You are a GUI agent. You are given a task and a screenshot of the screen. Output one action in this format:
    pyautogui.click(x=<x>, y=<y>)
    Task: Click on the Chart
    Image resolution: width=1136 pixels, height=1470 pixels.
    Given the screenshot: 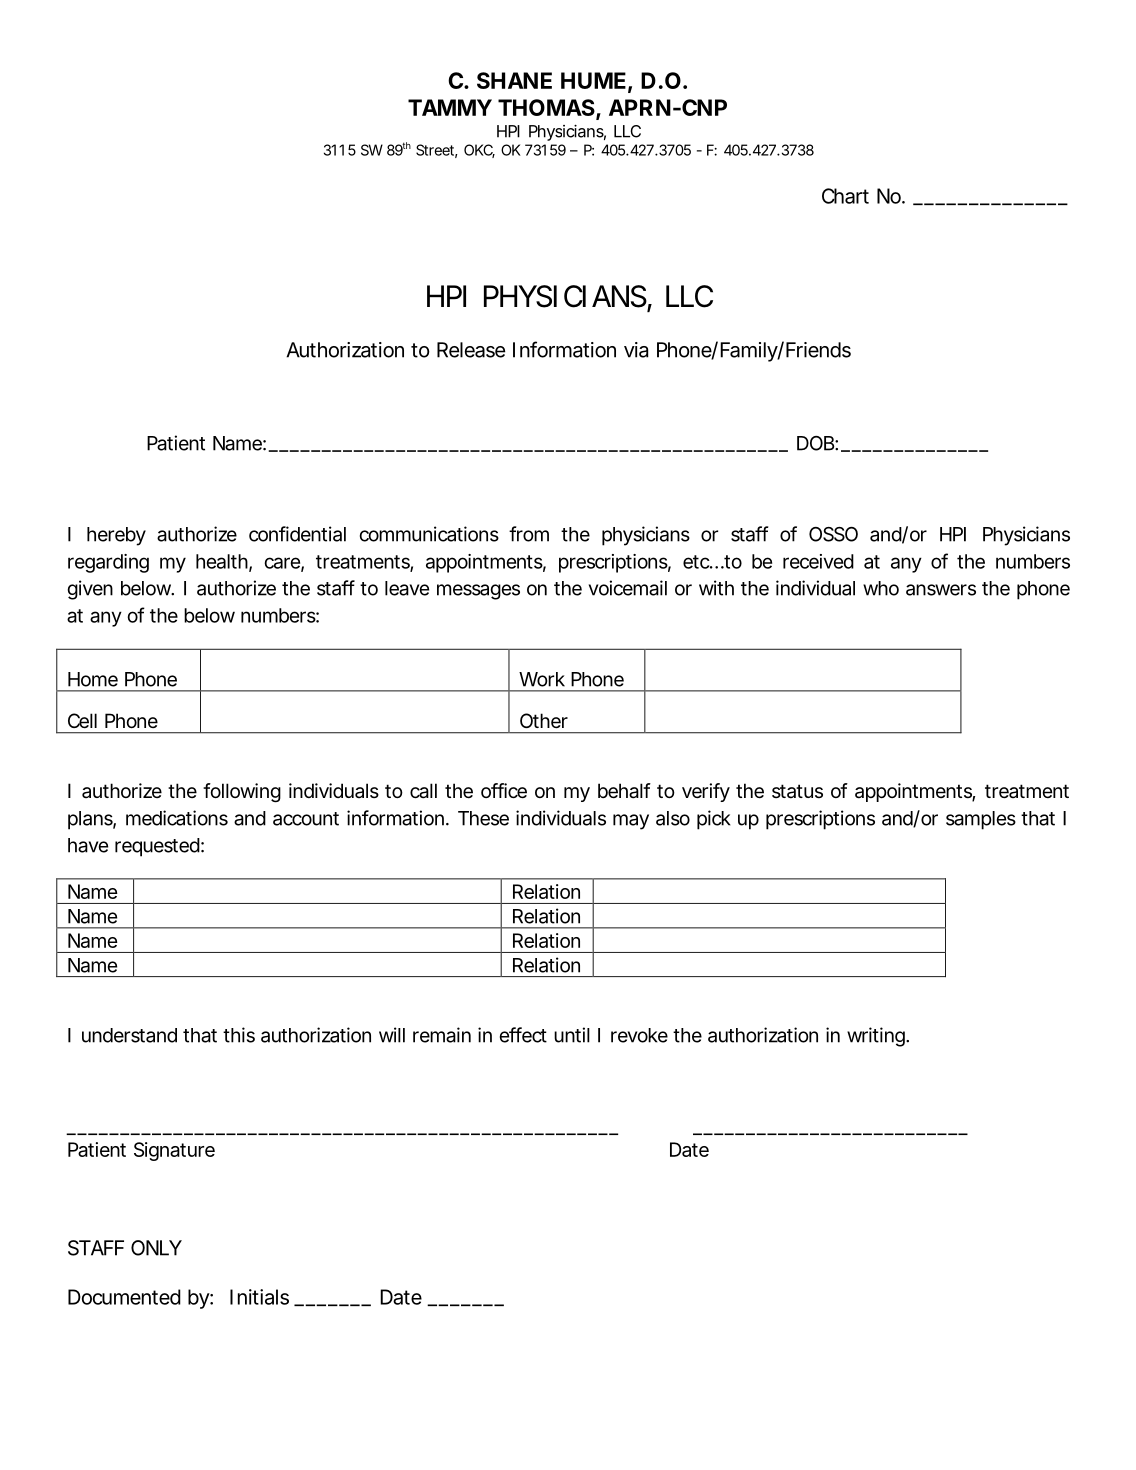 What is the action you would take?
    pyautogui.click(x=845, y=196)
